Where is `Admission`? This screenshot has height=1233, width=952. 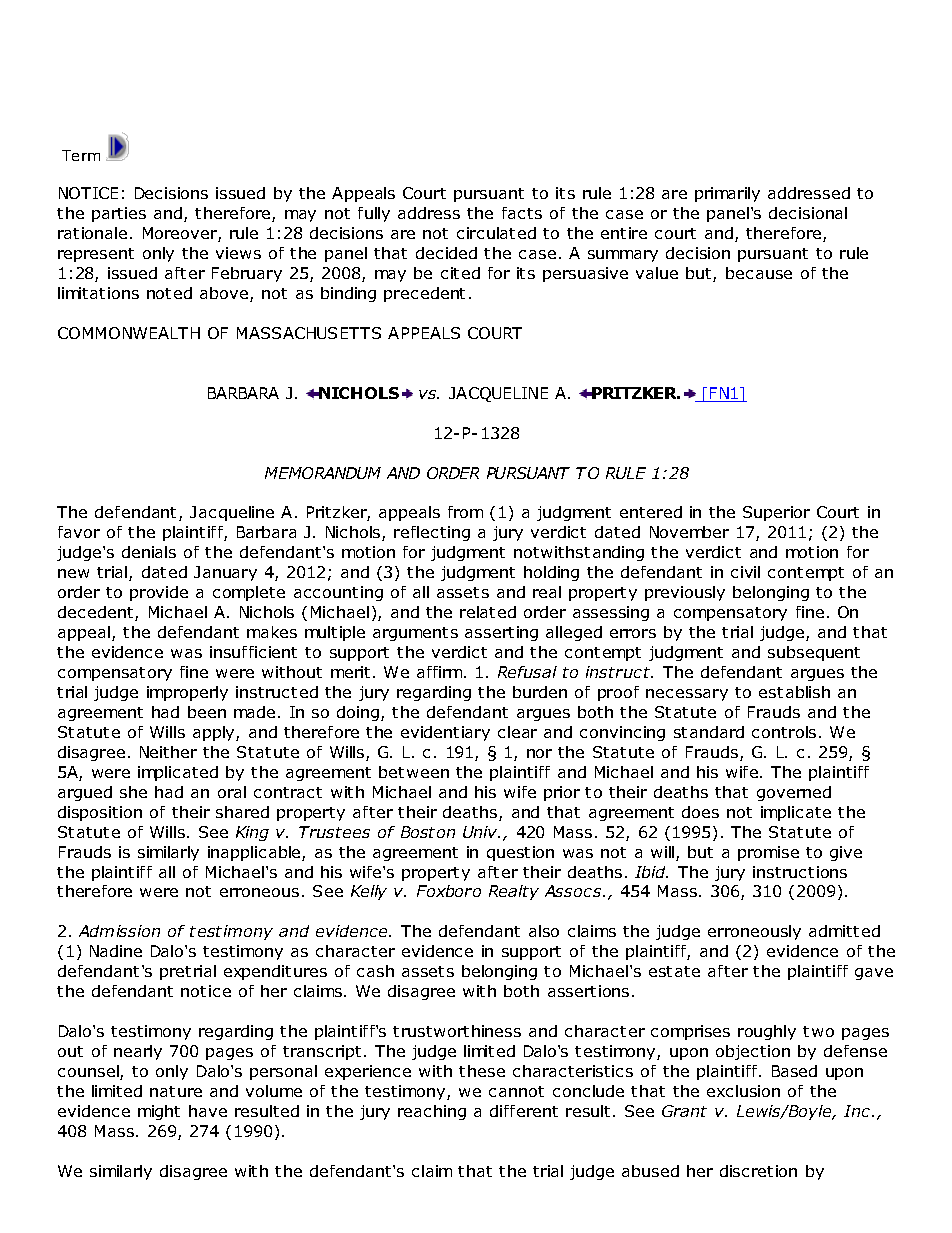
Admission is located at coordinates (119, 931).
